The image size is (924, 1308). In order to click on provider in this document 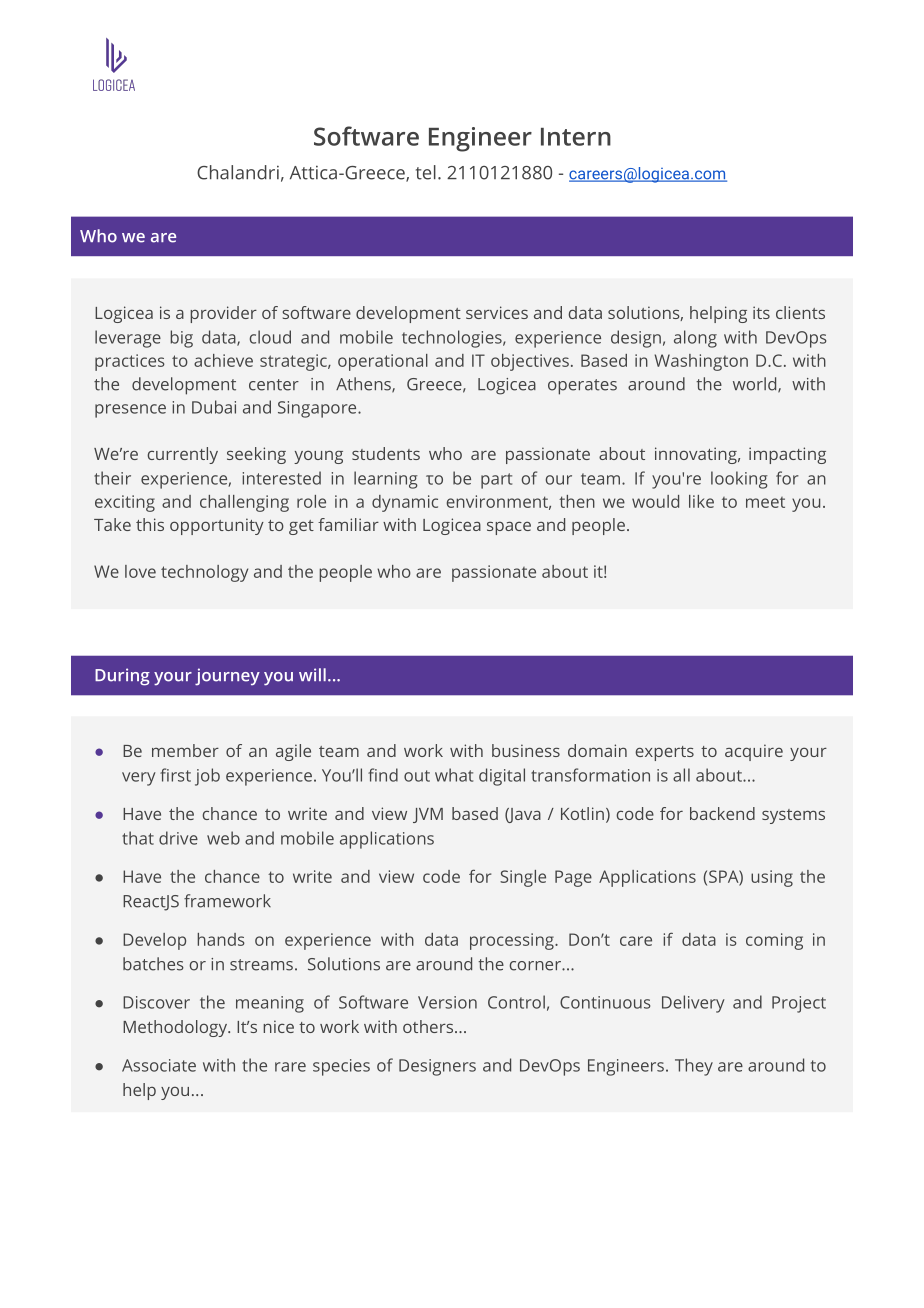, I will do `click(223, 314)`.
